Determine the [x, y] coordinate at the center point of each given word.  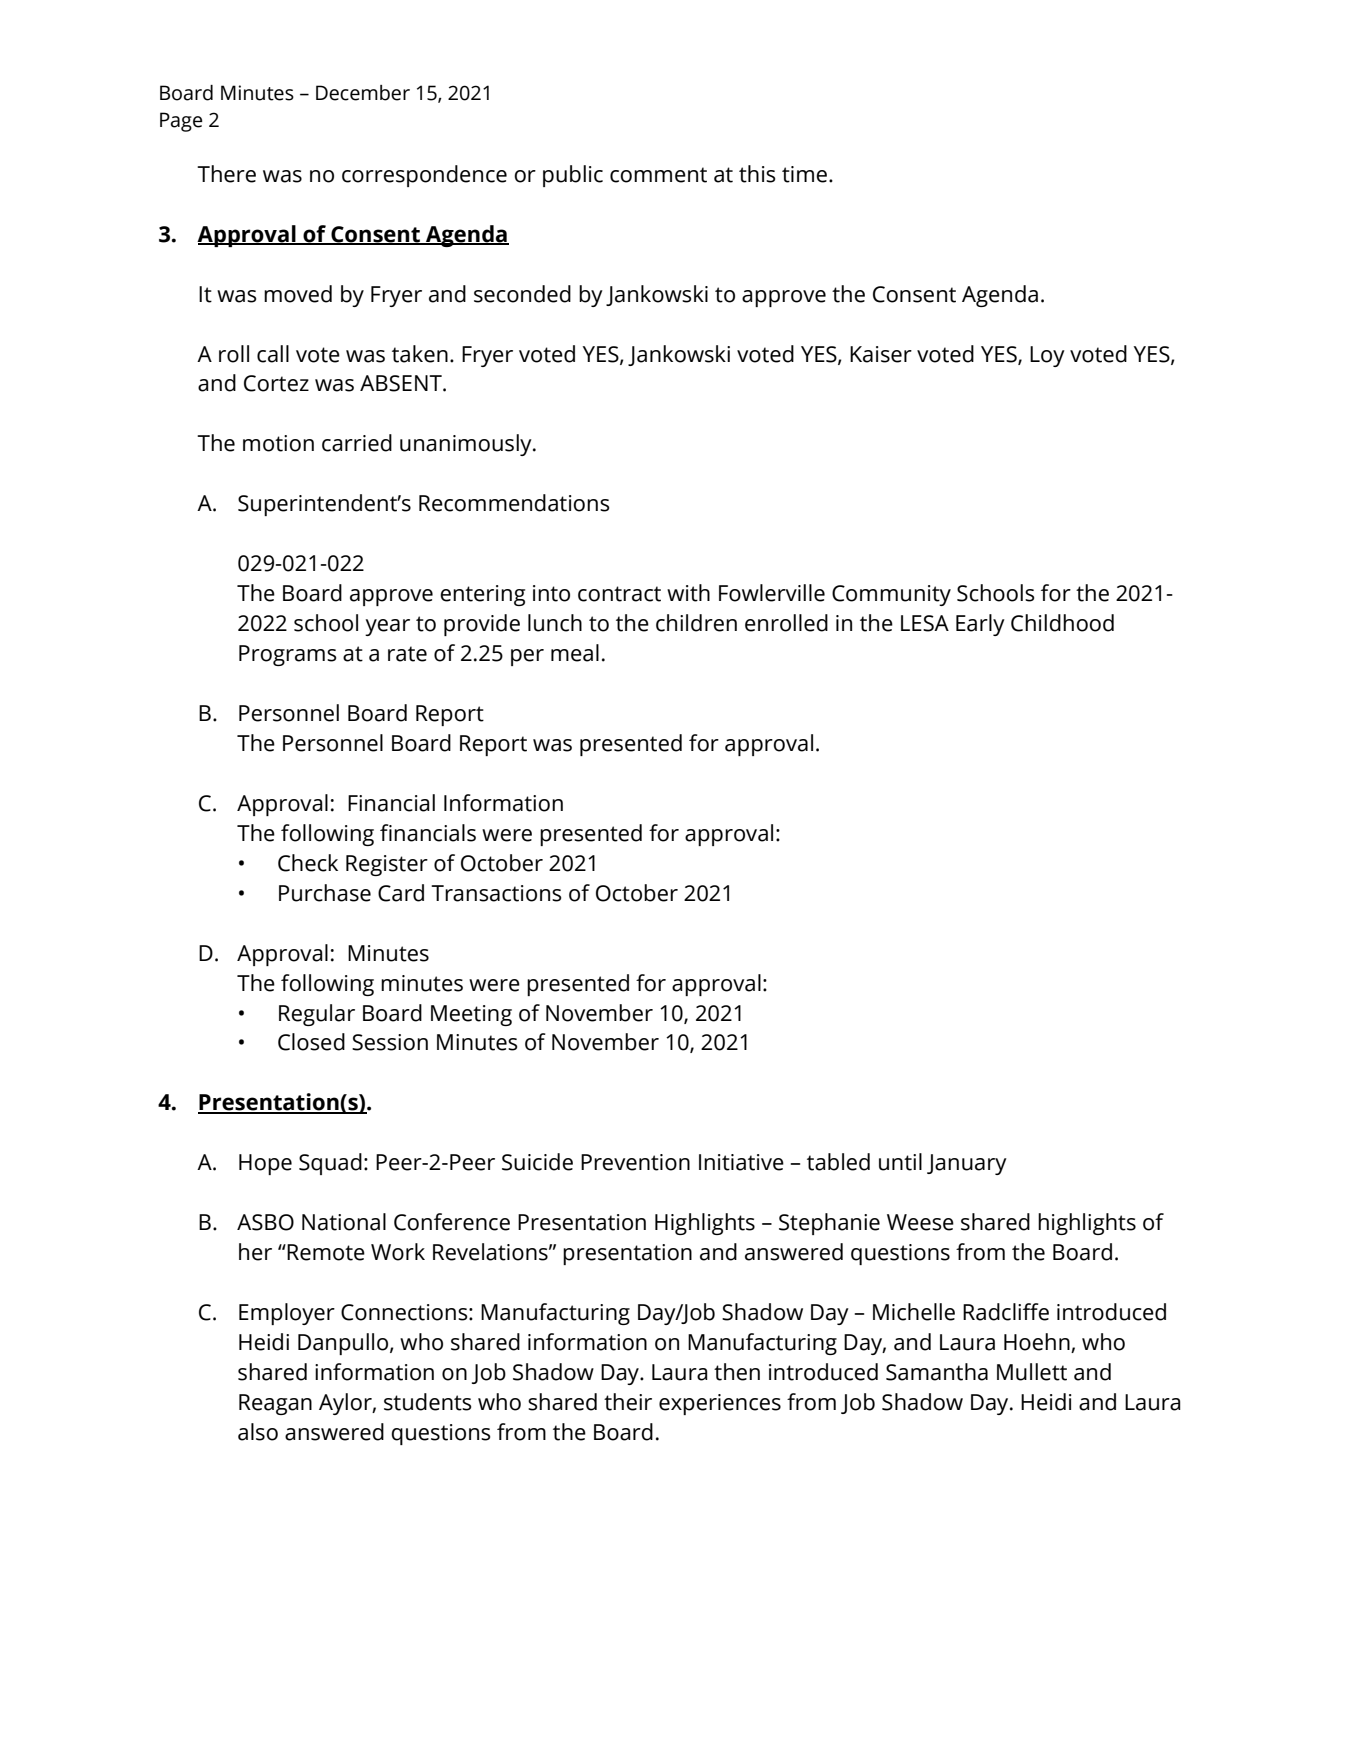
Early [980, 625]
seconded [522, 294]
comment [658, 175]
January [967, 1164]
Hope [265, 1164]
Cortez [276, 383]
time [806, 174]
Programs [287, 655]
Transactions [496, 893]
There [226, 174]
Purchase [325, 893]
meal [575, 653]
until [900, 1162]
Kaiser [881, 354]
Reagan [275, 1404]
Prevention [635, 1162]
